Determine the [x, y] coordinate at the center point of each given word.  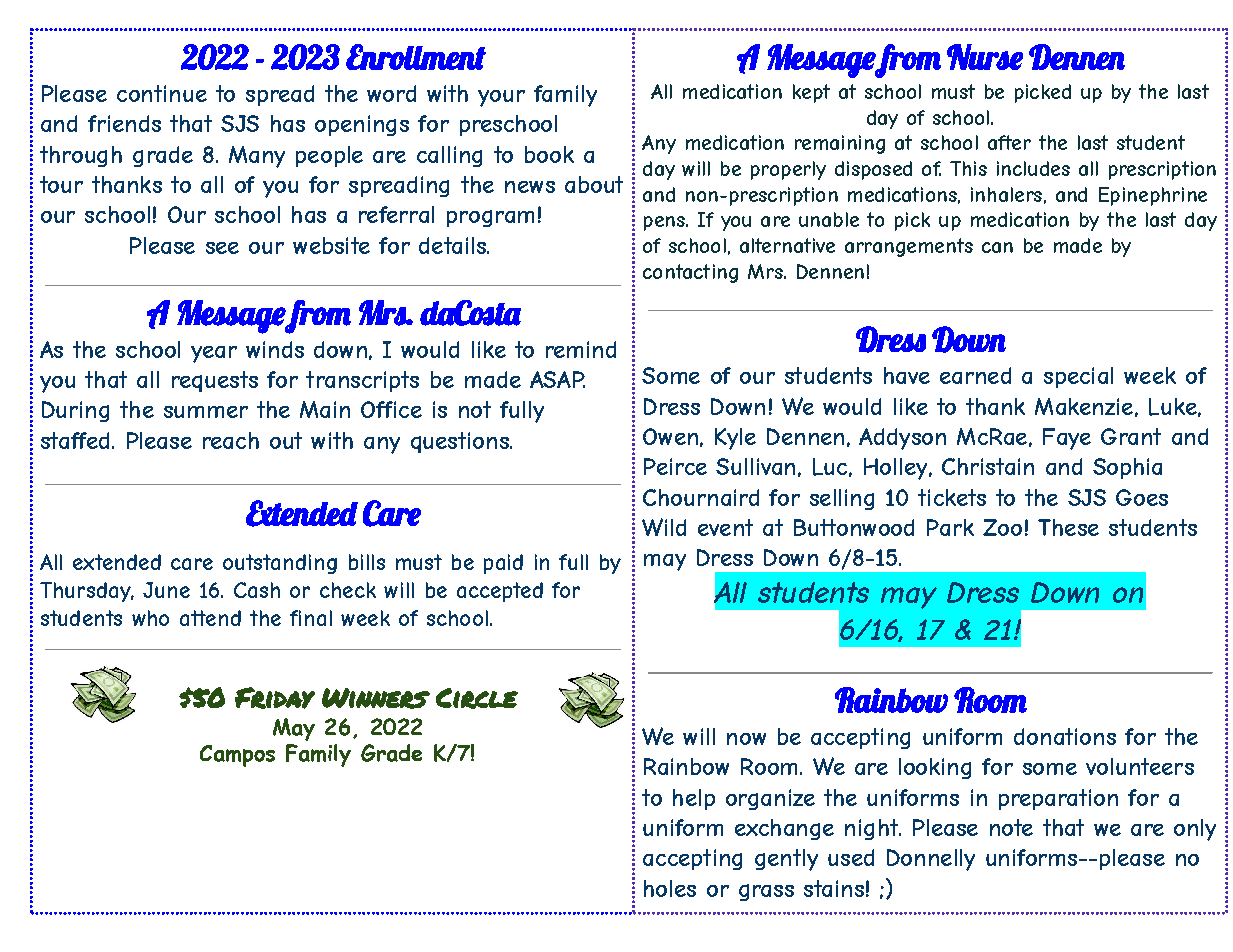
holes [670, 888]
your [501, 98]
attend [210, 618]
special [1078, 377]
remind [581, 349]
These [1068, 527]
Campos [237, 756]
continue [162, 93]
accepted [500, 592]
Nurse [985, 57]
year [214, 354]
